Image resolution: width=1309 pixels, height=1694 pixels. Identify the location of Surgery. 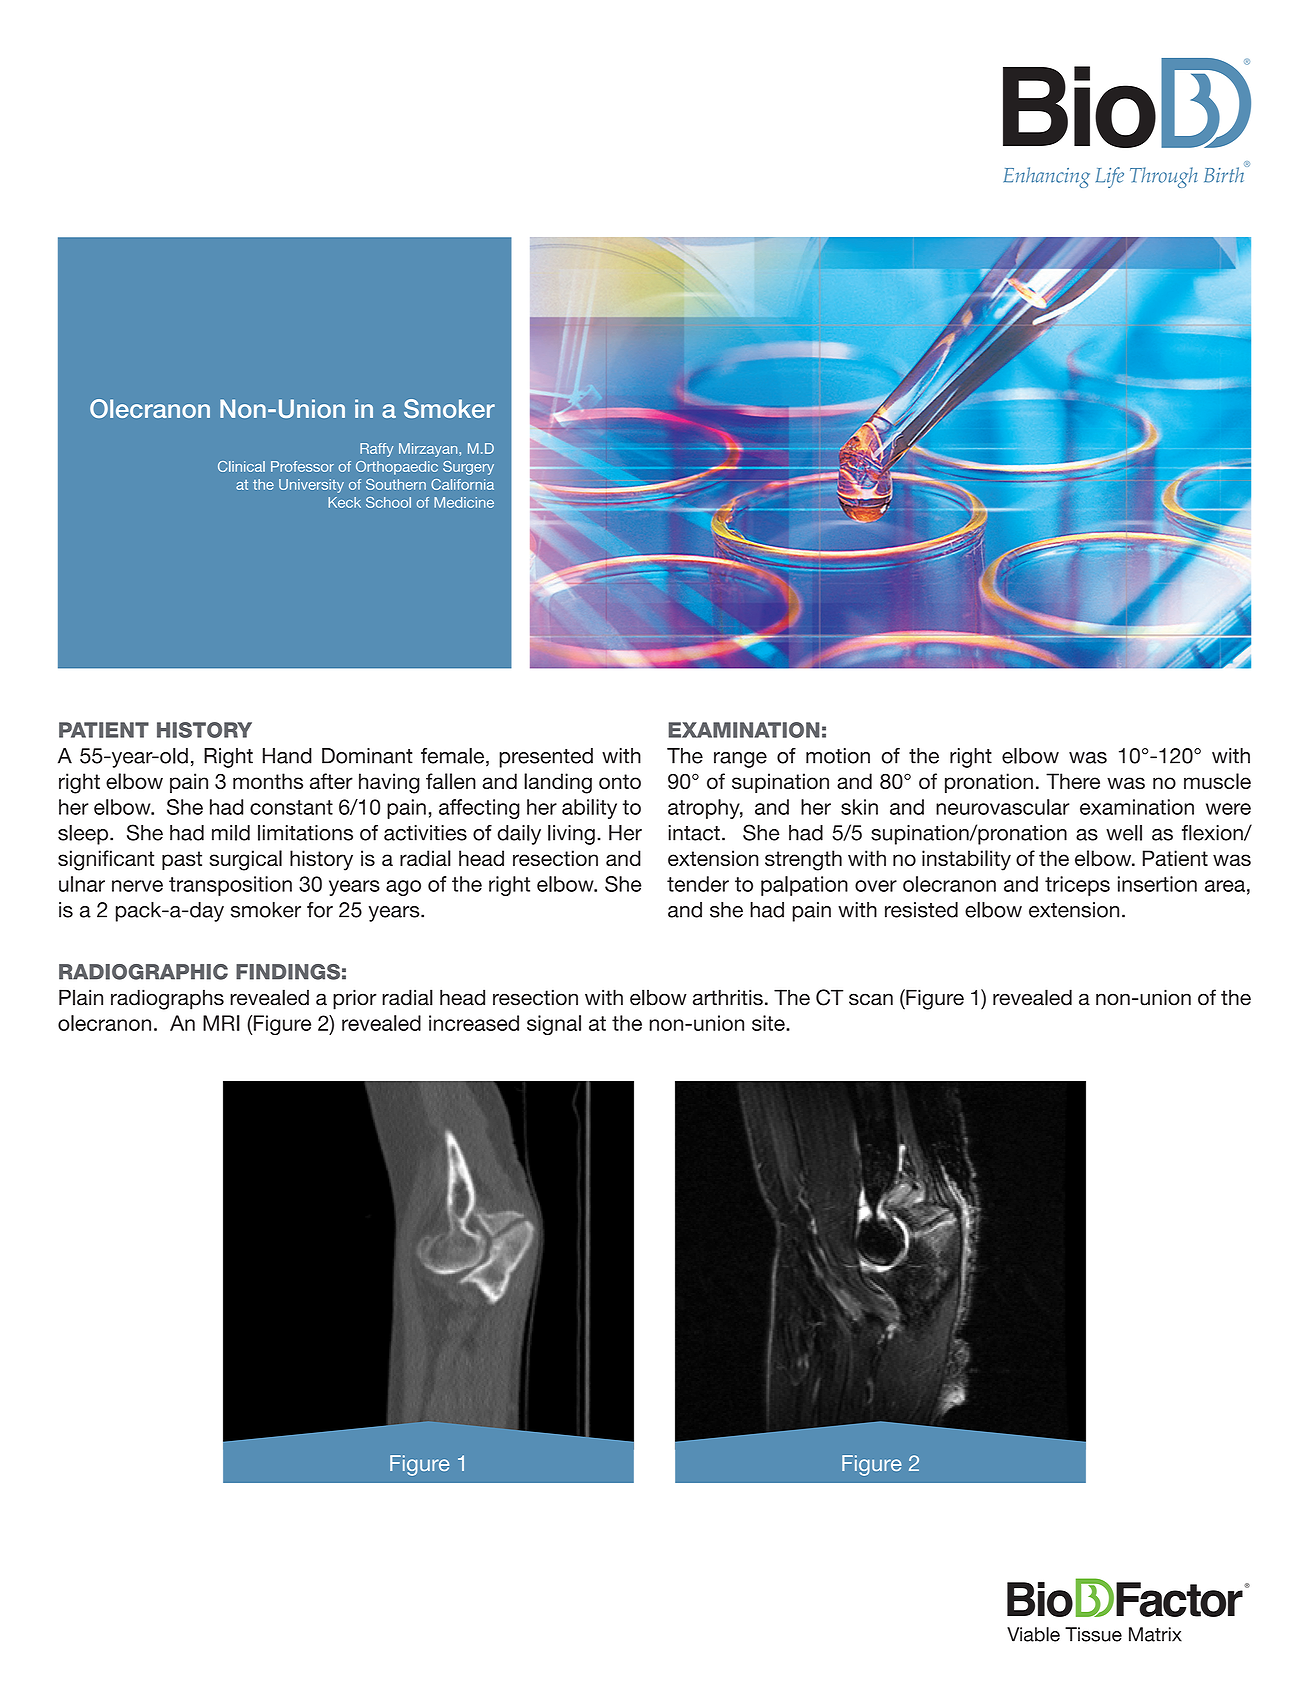
(468, 468).
